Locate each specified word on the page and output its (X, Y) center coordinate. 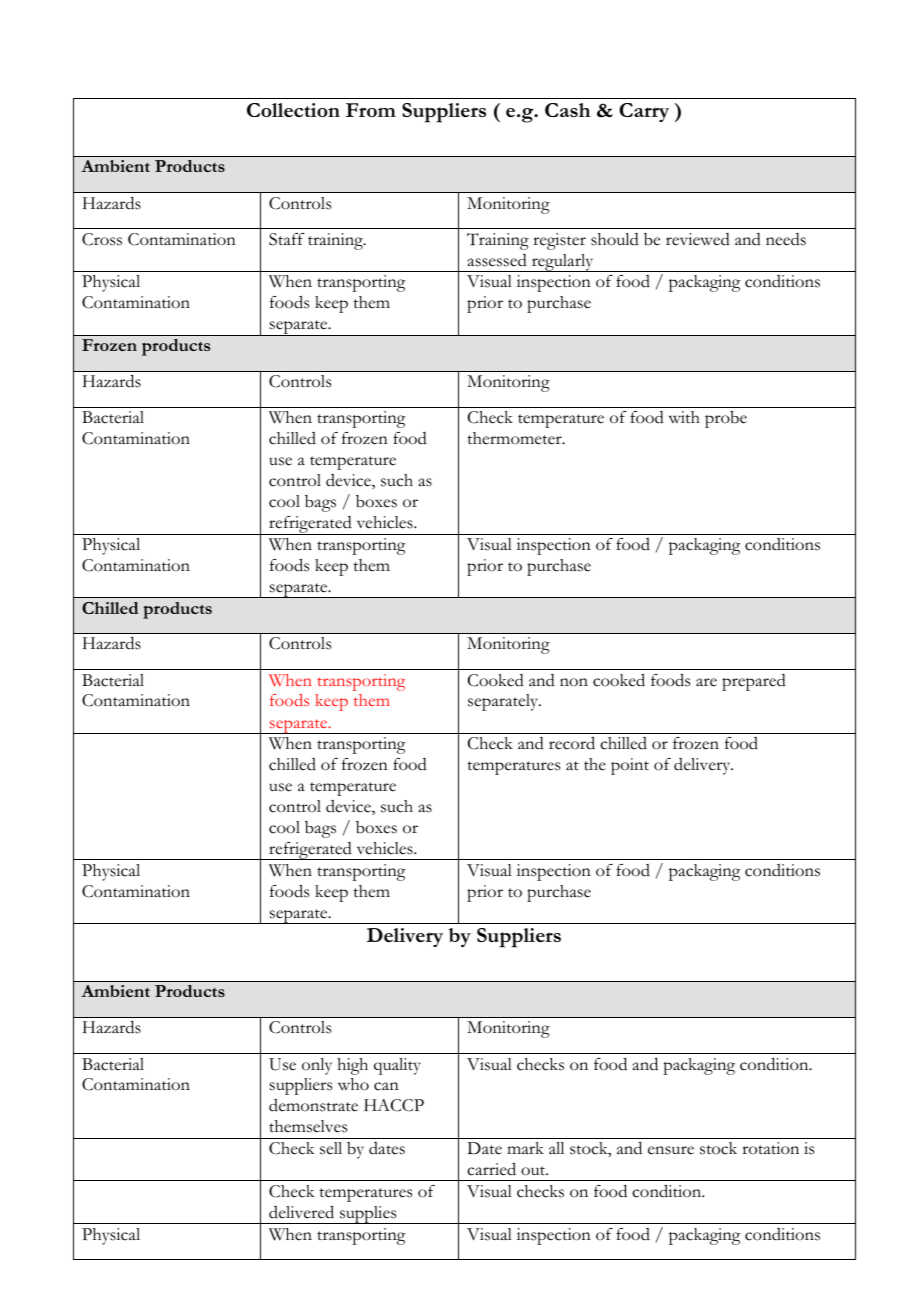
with (684, 417)
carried (491, 1169)
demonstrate (313, 1105)
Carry (644, 112)
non (574, 682)
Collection (293, 110)
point (630, 766)
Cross (102, 239)
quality (397, 1066)
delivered (301, 1212)
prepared (754, 682)
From (371, 110)
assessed (497, 260)
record (572, 743)
